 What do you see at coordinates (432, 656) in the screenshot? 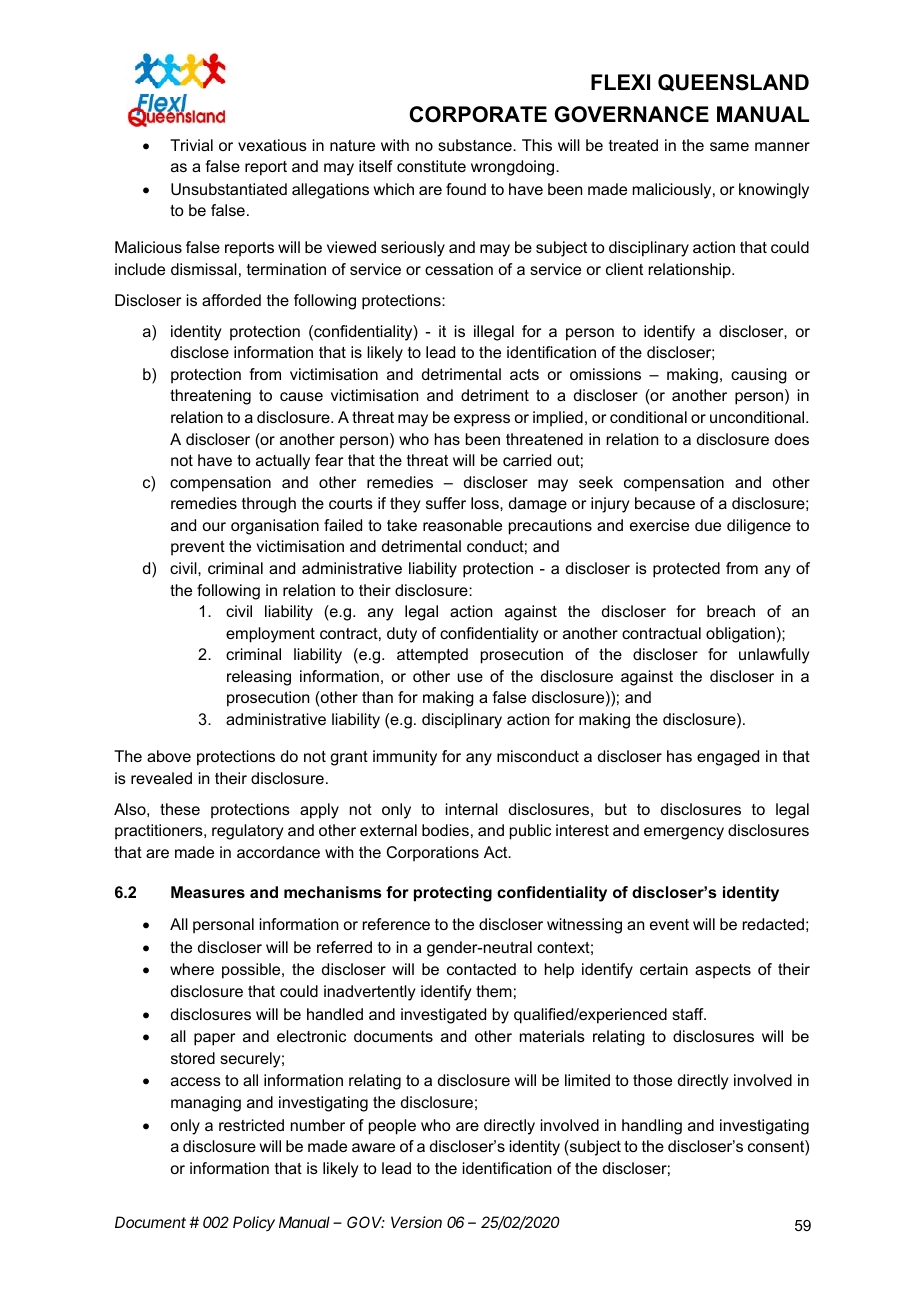
I see `attempted` at bounding box center [432, 656].
